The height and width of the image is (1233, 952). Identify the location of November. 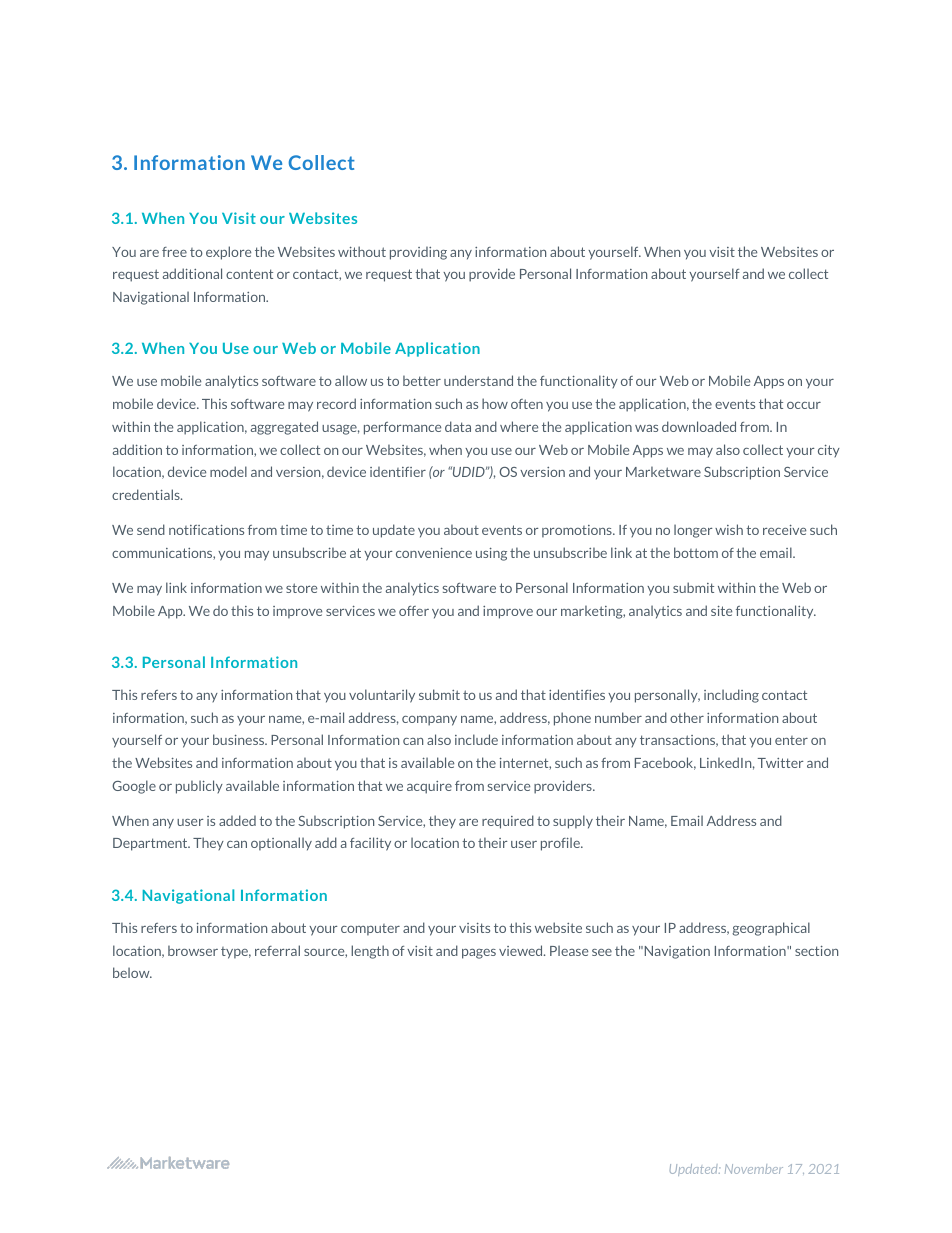
(754, 1169).
